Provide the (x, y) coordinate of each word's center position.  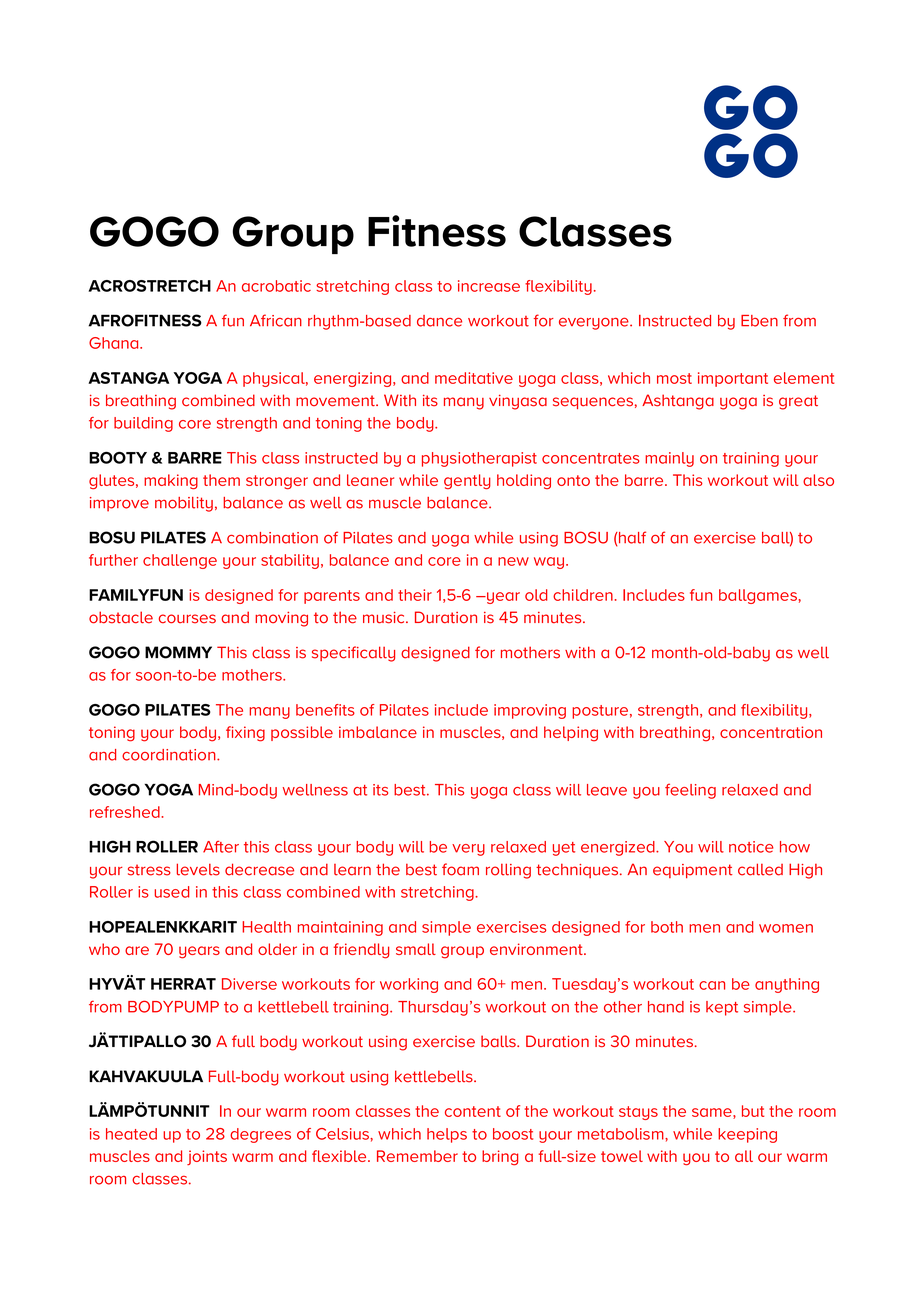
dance (439, 321)
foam (460, 869)
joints (207, 1157)
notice (751, 847)
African (276, 320)
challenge (180, 561)
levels (198, 869)
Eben (759, 321)
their (415, 595)
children (583, 595)
